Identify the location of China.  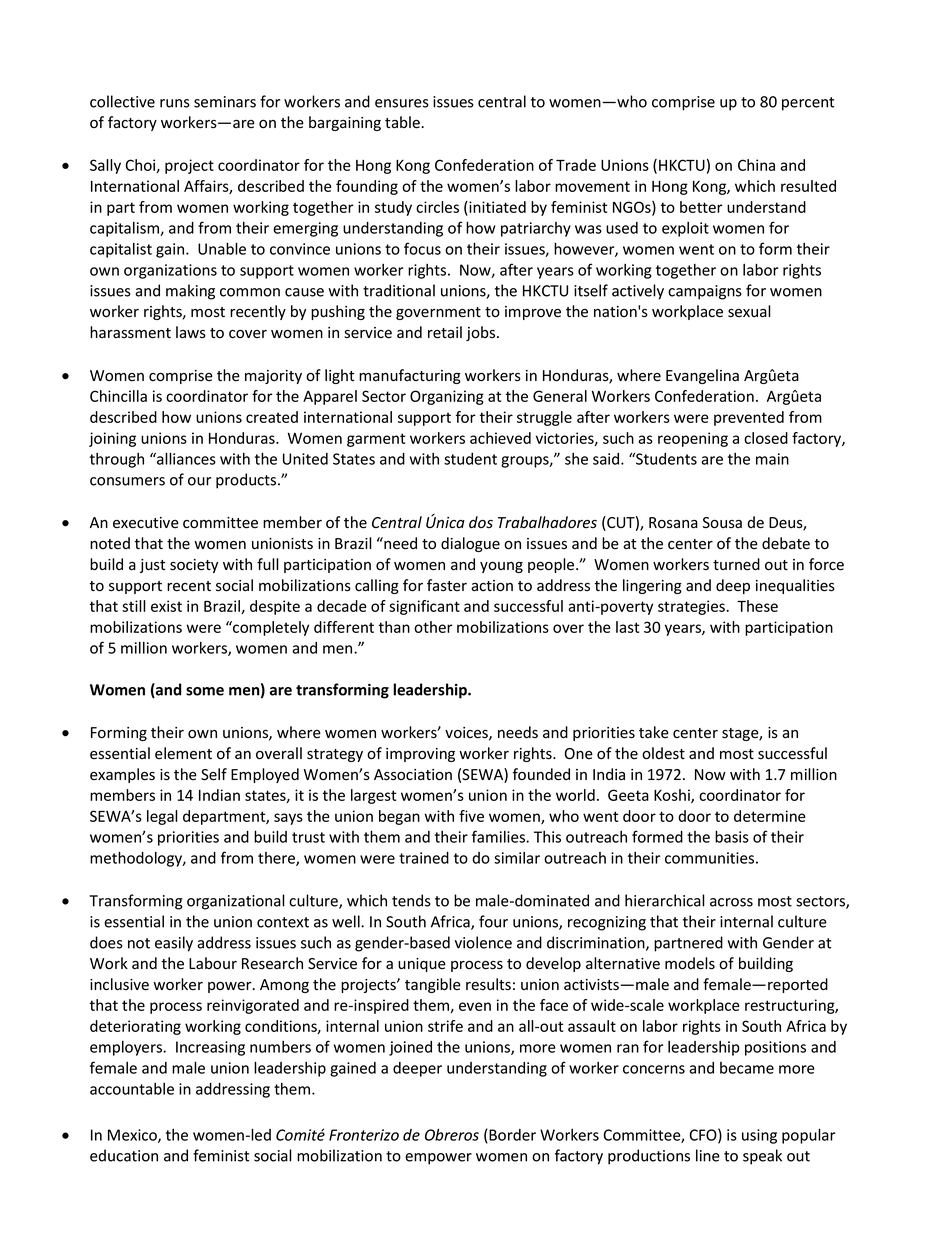
(756, 165).
